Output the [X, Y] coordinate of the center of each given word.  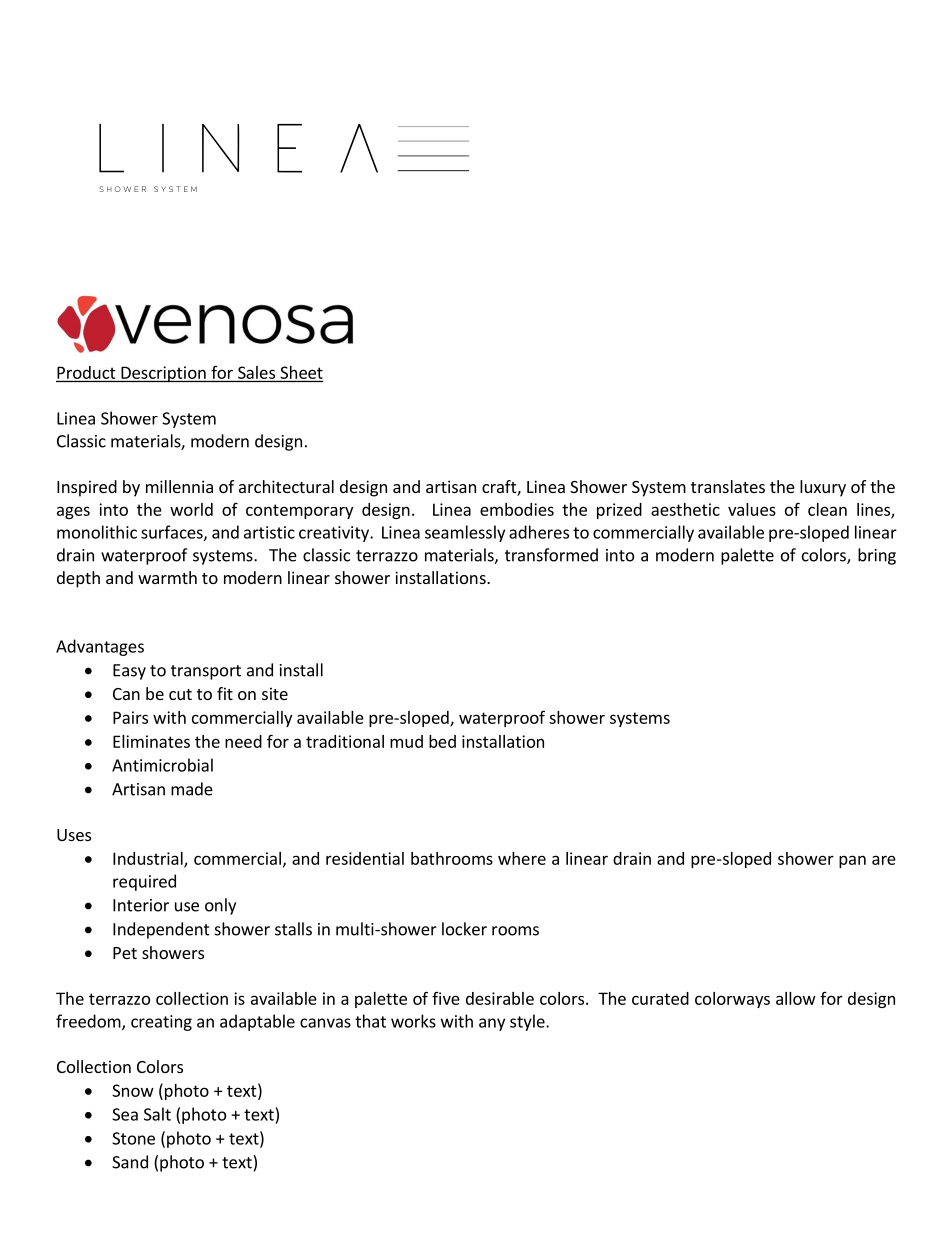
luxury [823, 488]
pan [852, 861]
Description [163, 374]
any [492, 1024]
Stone [133, 1138]
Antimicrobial [162, 765]
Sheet [301, 372]
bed [442, 741]
